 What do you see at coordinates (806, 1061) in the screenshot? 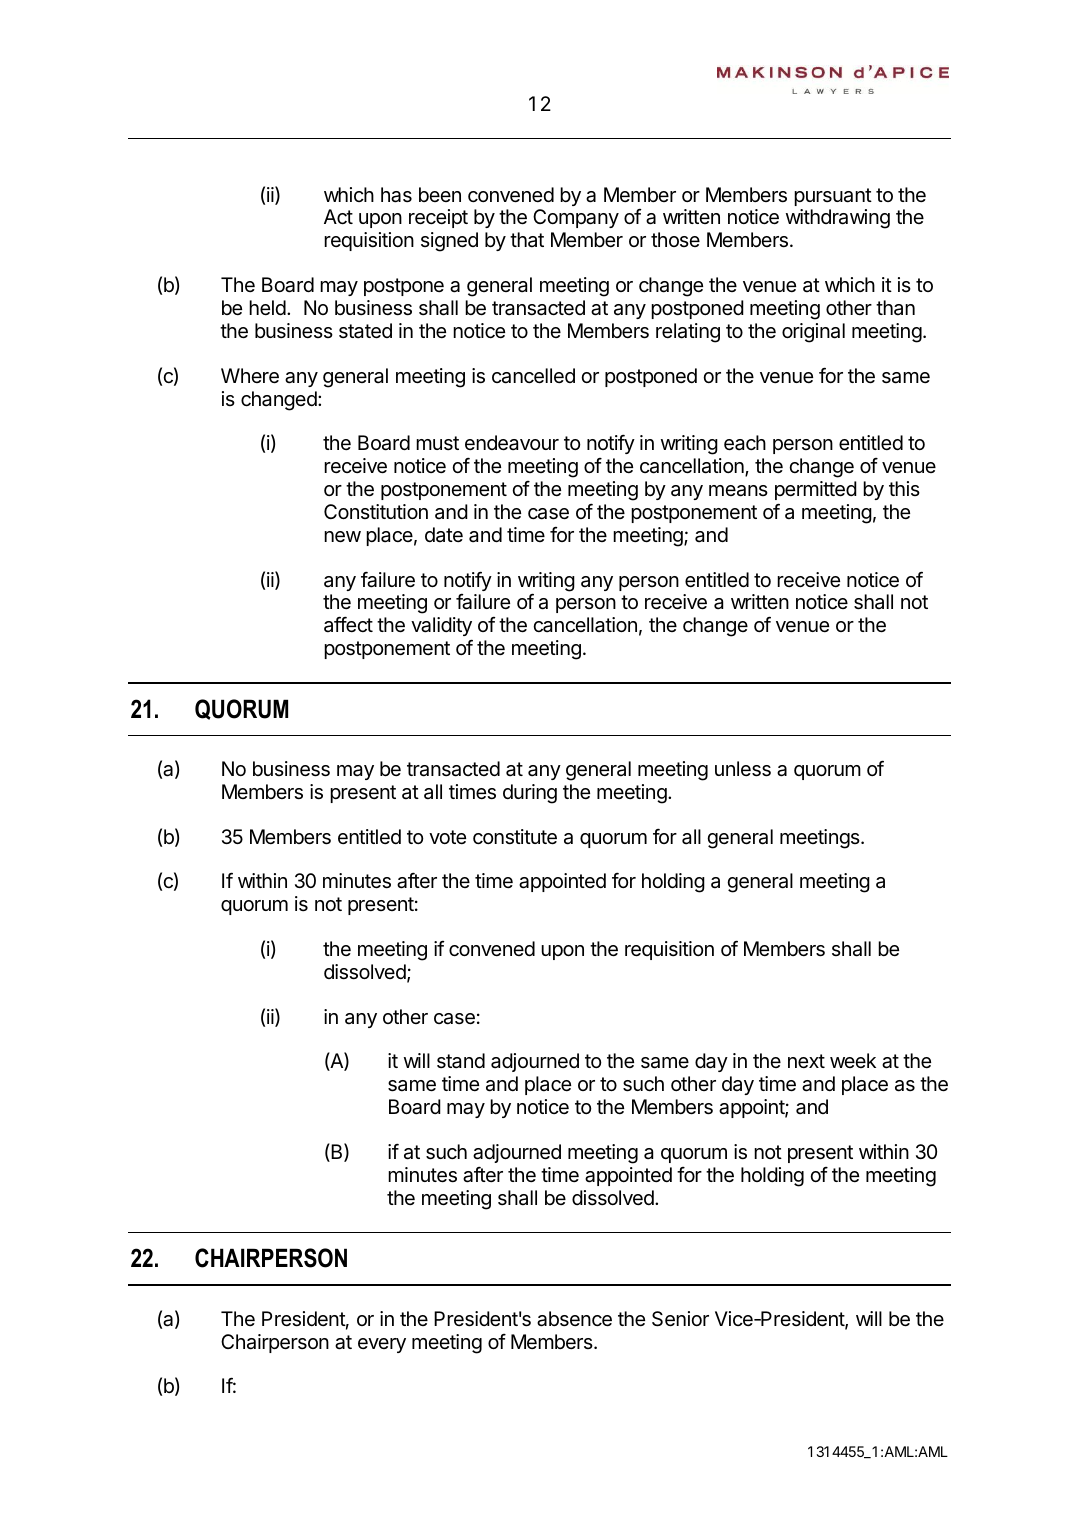
I see `next` at bounding box center [806, 1061].
